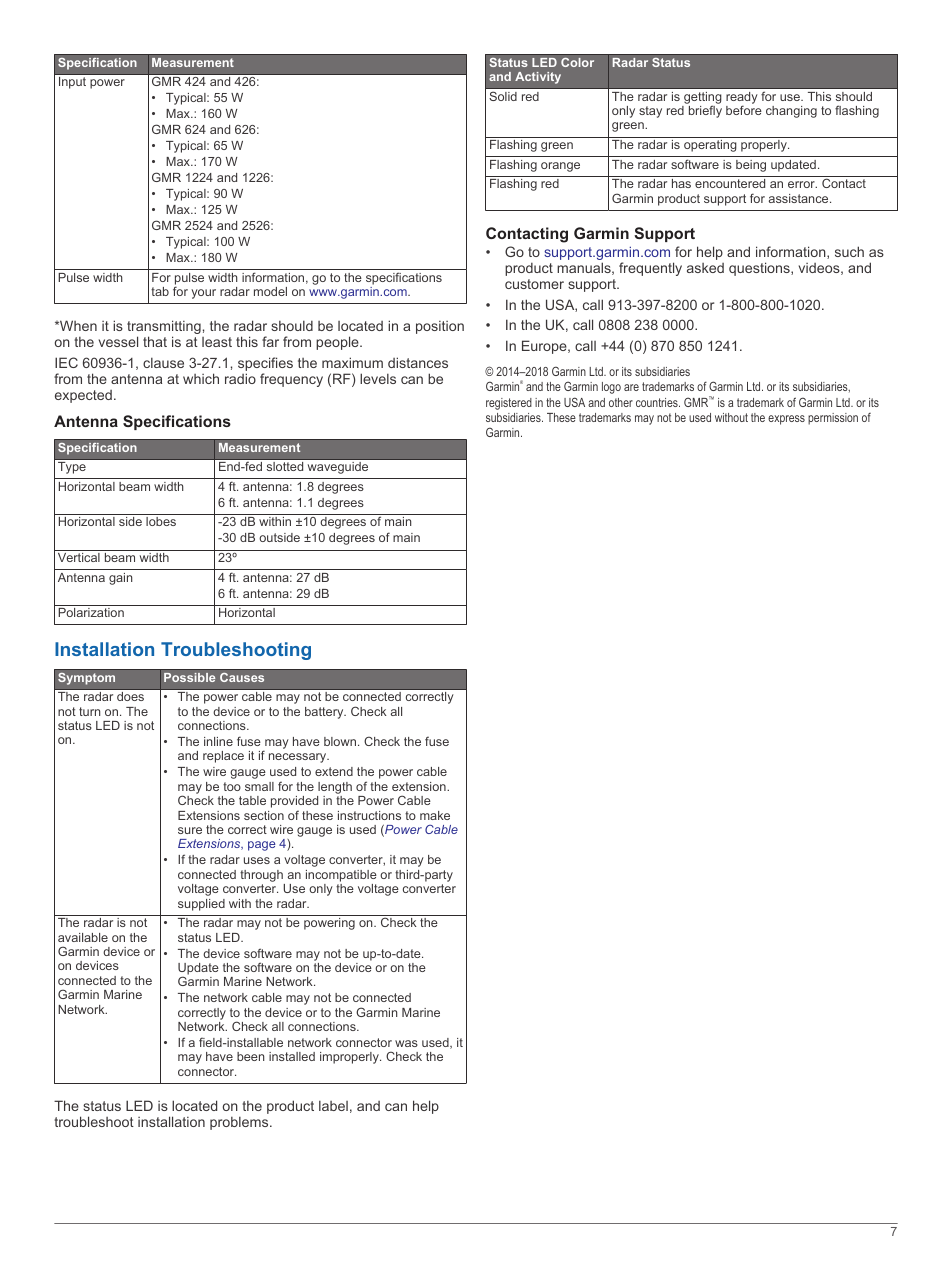 This page has height=1265, width=952. Describe the element at coordinates (369, 815) in the page. I see `instructions` at that location.
